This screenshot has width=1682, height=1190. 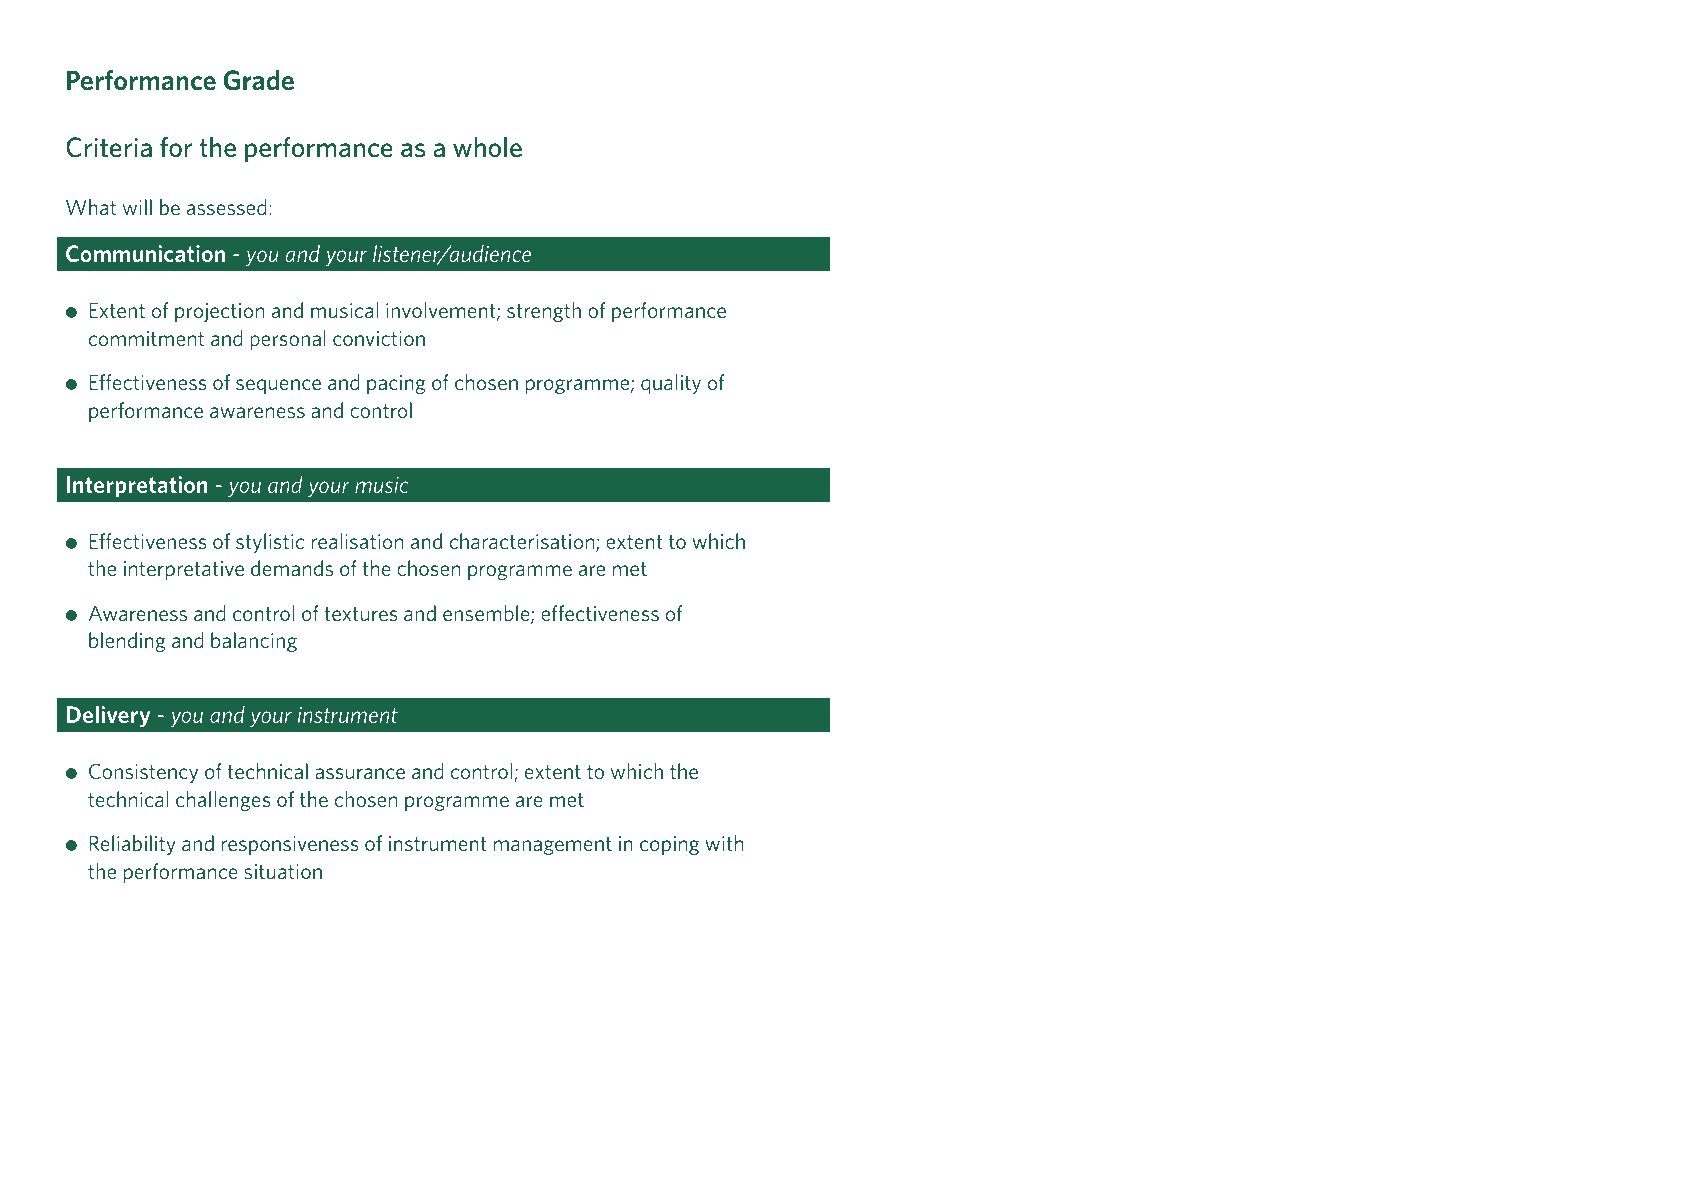 What do you see at coordinates (544, 312) in the screenshot?
I see `strength` at bounding box center [544, 312].
